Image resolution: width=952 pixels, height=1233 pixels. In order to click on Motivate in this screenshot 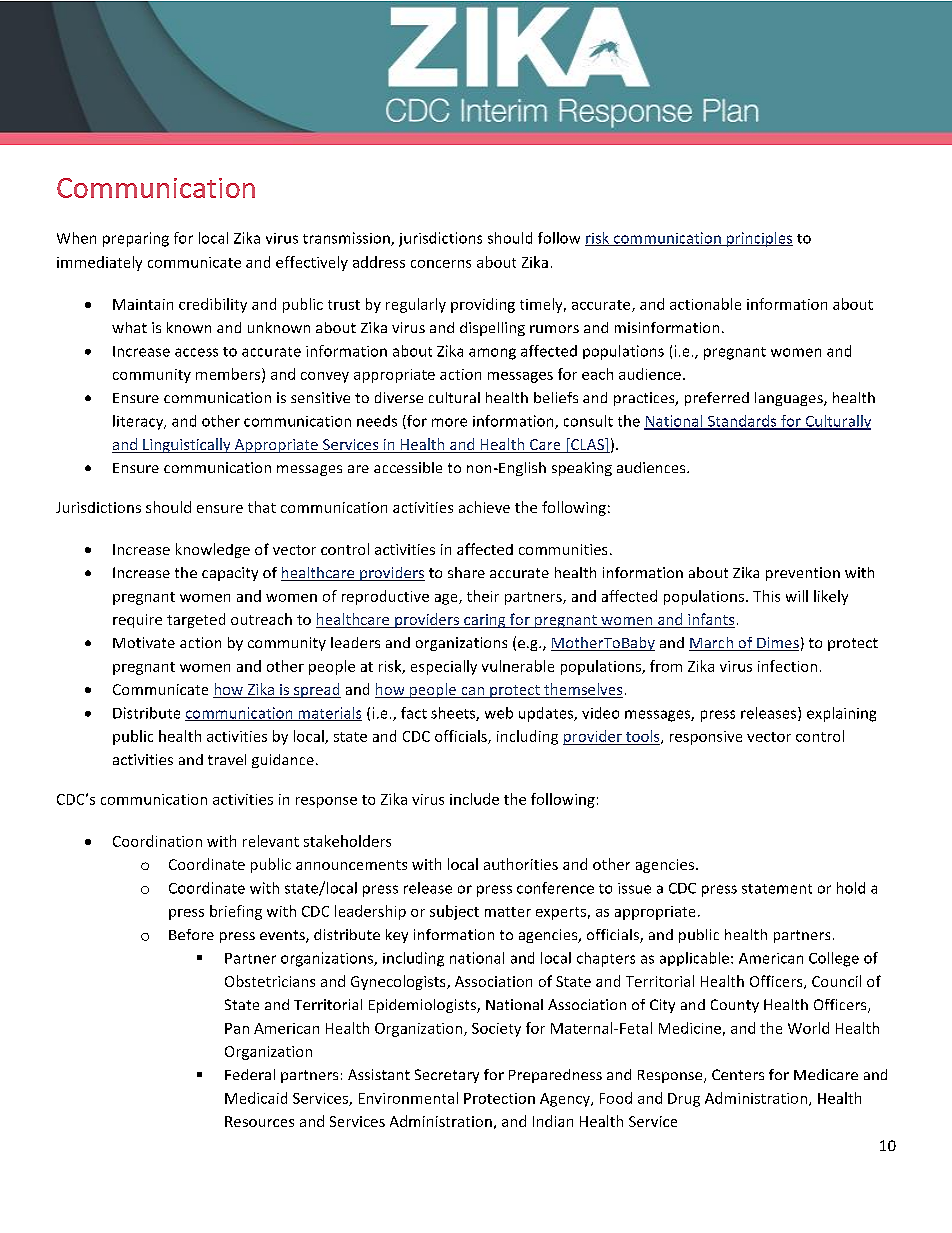, I will do `click(144, 642)`.
